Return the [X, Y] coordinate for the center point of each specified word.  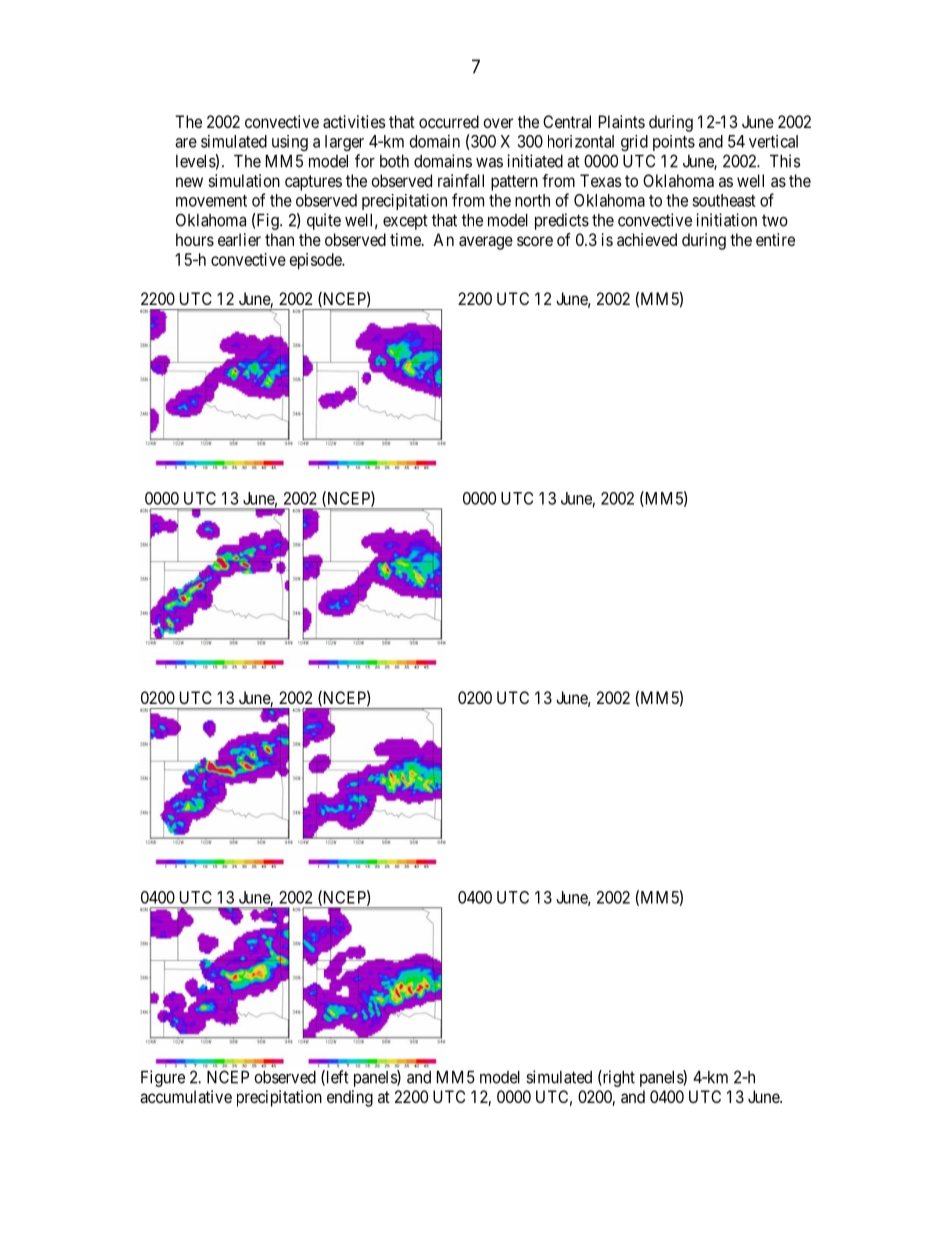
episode [316, 261]
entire [775, 239]
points [674, 143]
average [486, 243]
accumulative [186, 1096]
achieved [647, 239]
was [489, 163]
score [535, 241]
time [406, 239]
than [279, 239]
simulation [244, 180]
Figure [163, 1078]
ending [350, 1098]
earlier [239, 239]
